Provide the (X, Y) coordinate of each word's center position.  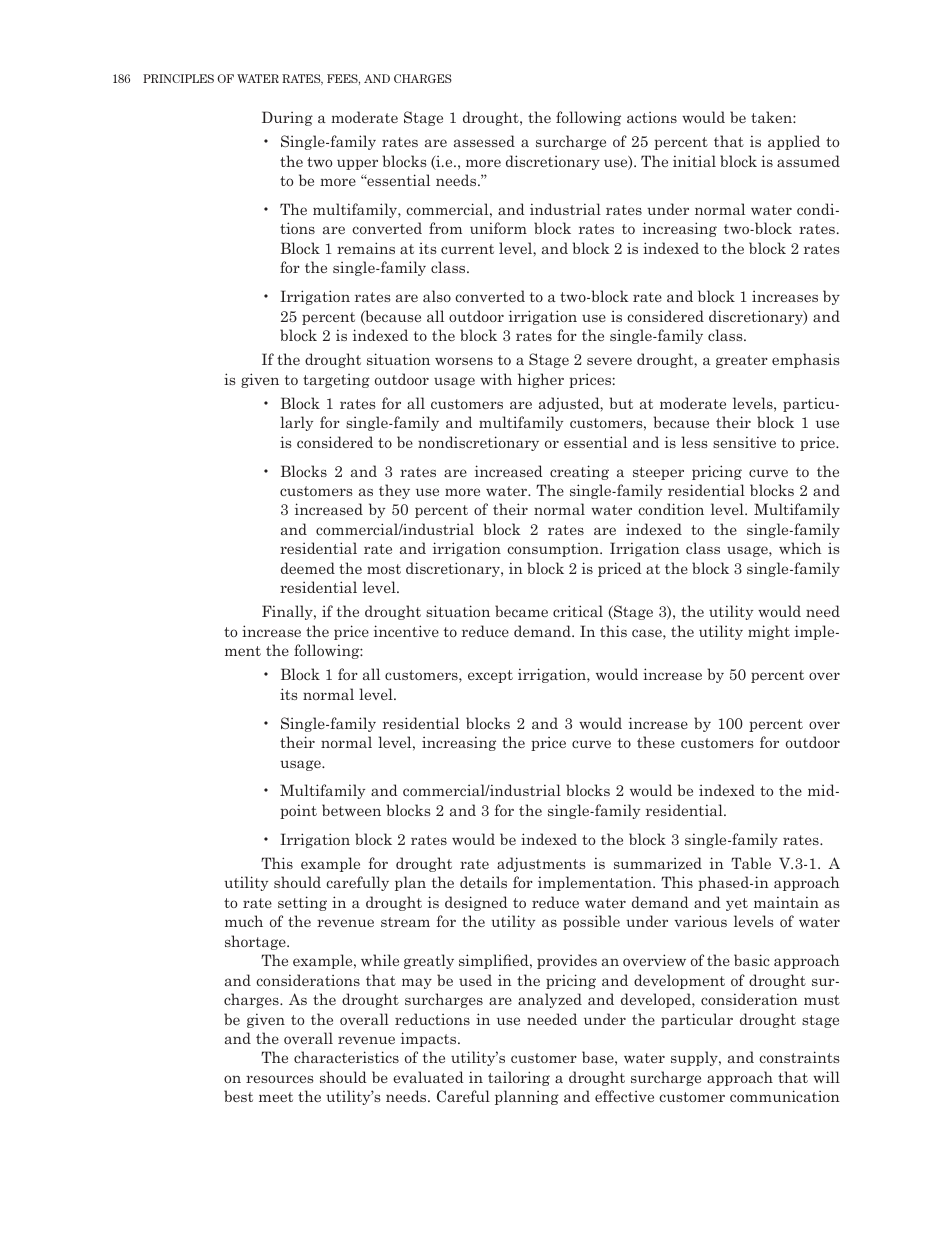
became (521, 611)
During (287, 118)
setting (302, 903)
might (769, 632)
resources (279, 1079)
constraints (799, 1057)
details (483, 882)
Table (751, 863)
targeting (336, 381)
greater (742, 361)
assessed (484, 141)
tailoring (519, 1078)
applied (794, 142)
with (496, 379)
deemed (308, 568)
